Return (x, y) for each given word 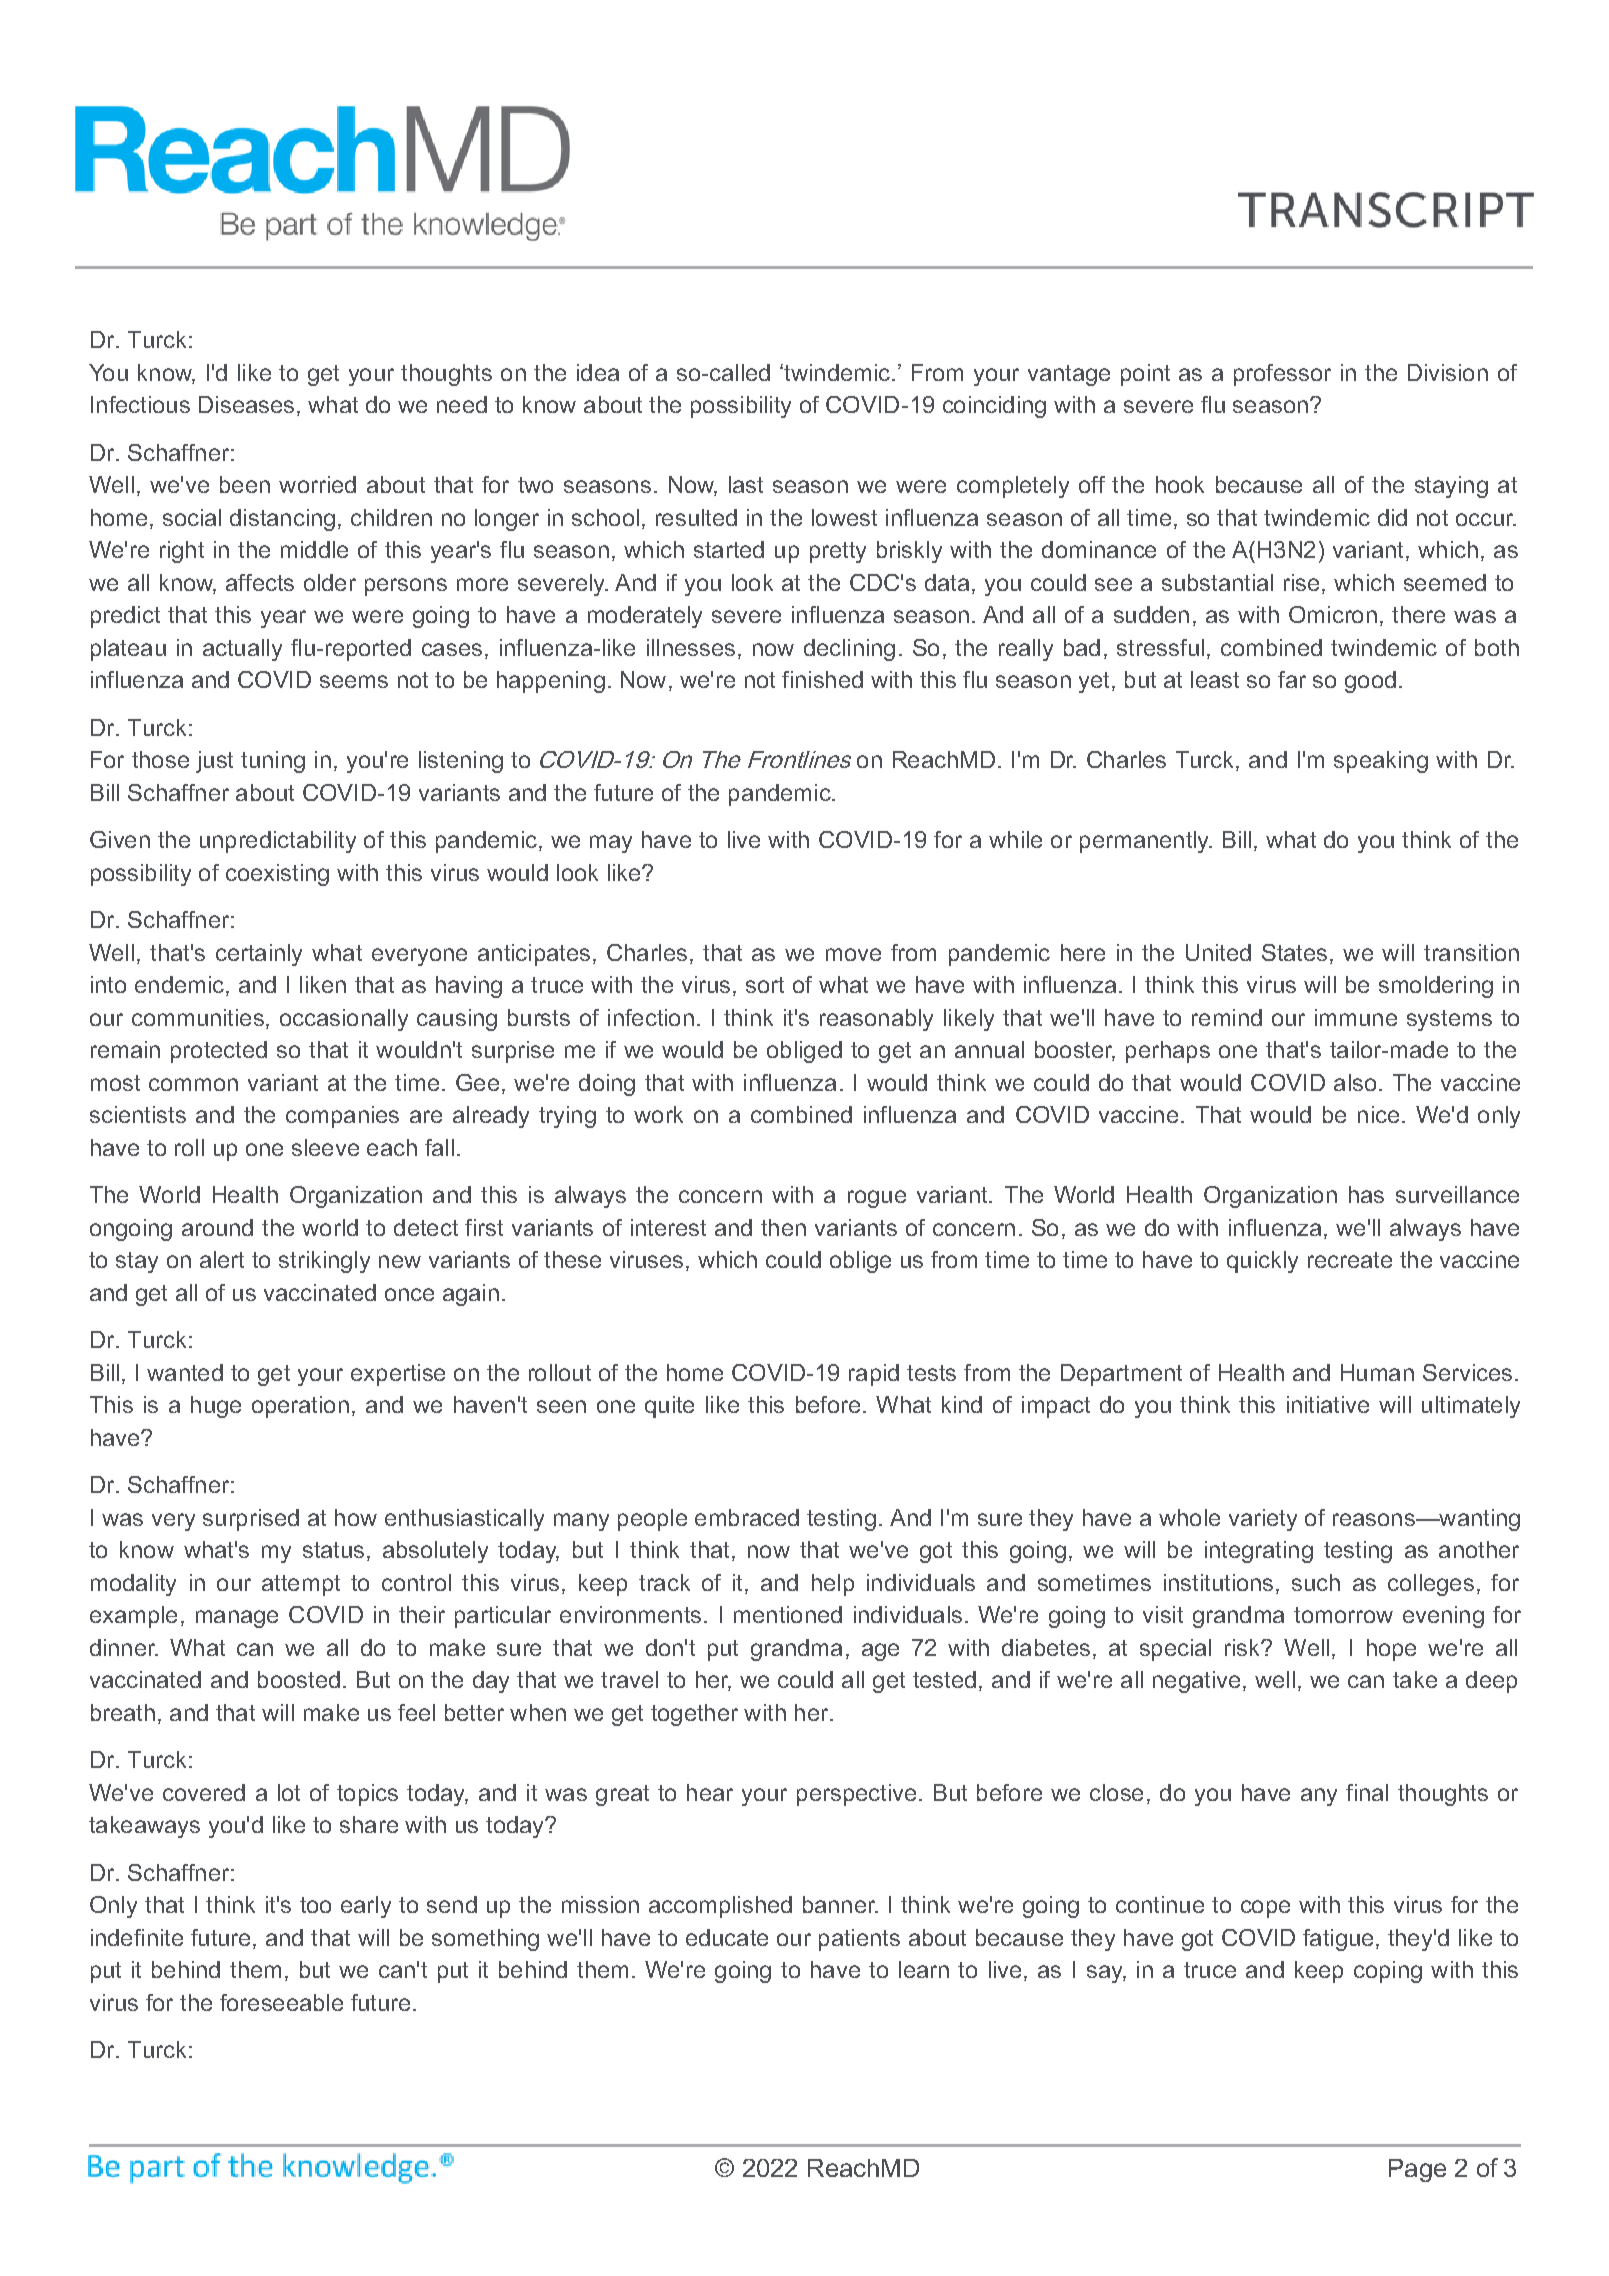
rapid (874, 1375)
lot (289, 1792)
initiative (1328, 1404)
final (1367, 1792)
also (1355, 1082)
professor (1282, 375)
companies (342, 1117)
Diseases (246, 404)
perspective (856, 1795)
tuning (273, 762)
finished (822, 679)
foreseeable (281, 2002)
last (746, 484)
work (658, 1114)
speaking (1381, 762)
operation (300, 1407)
